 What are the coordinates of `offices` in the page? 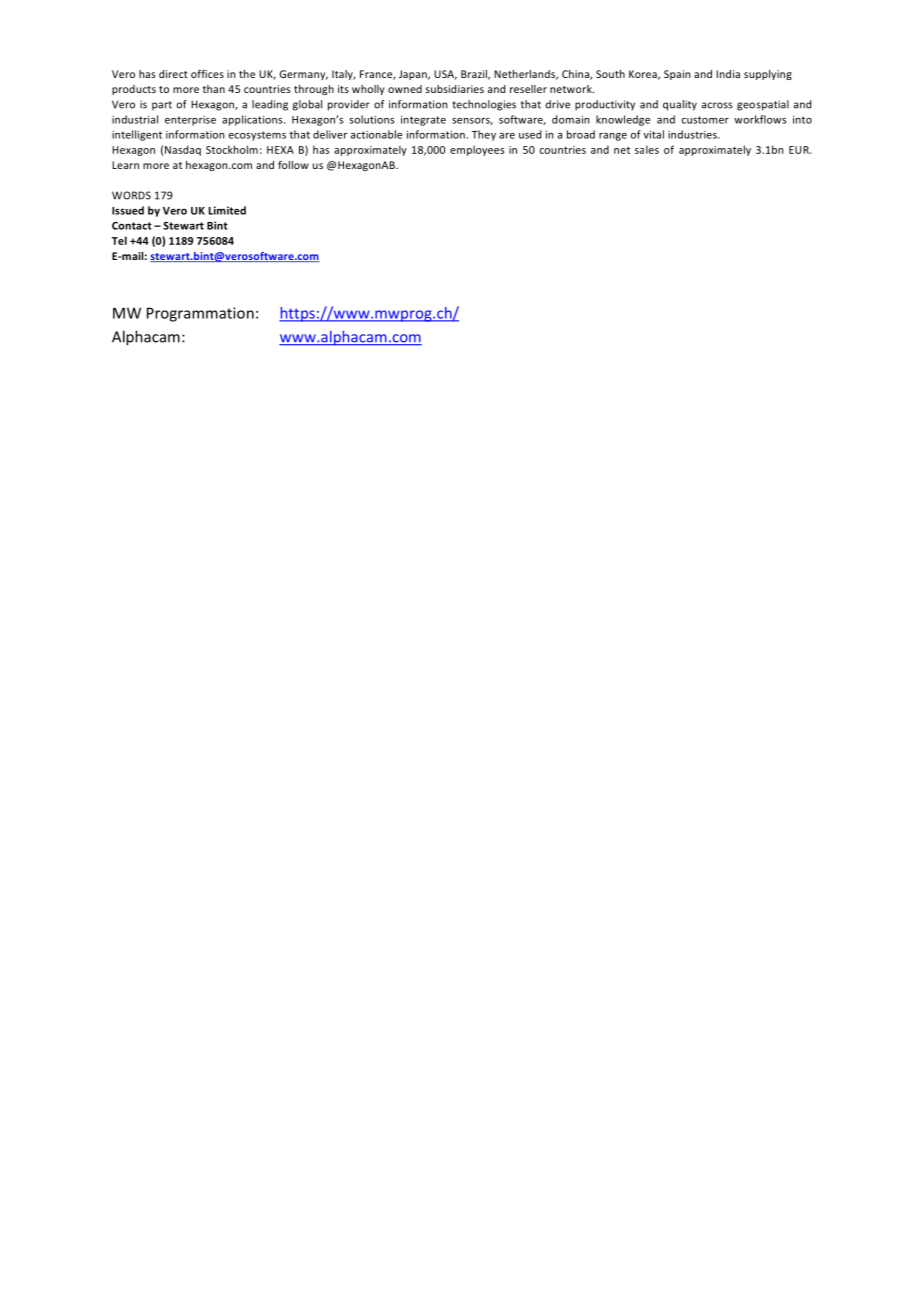 It's located at (207, 74).
